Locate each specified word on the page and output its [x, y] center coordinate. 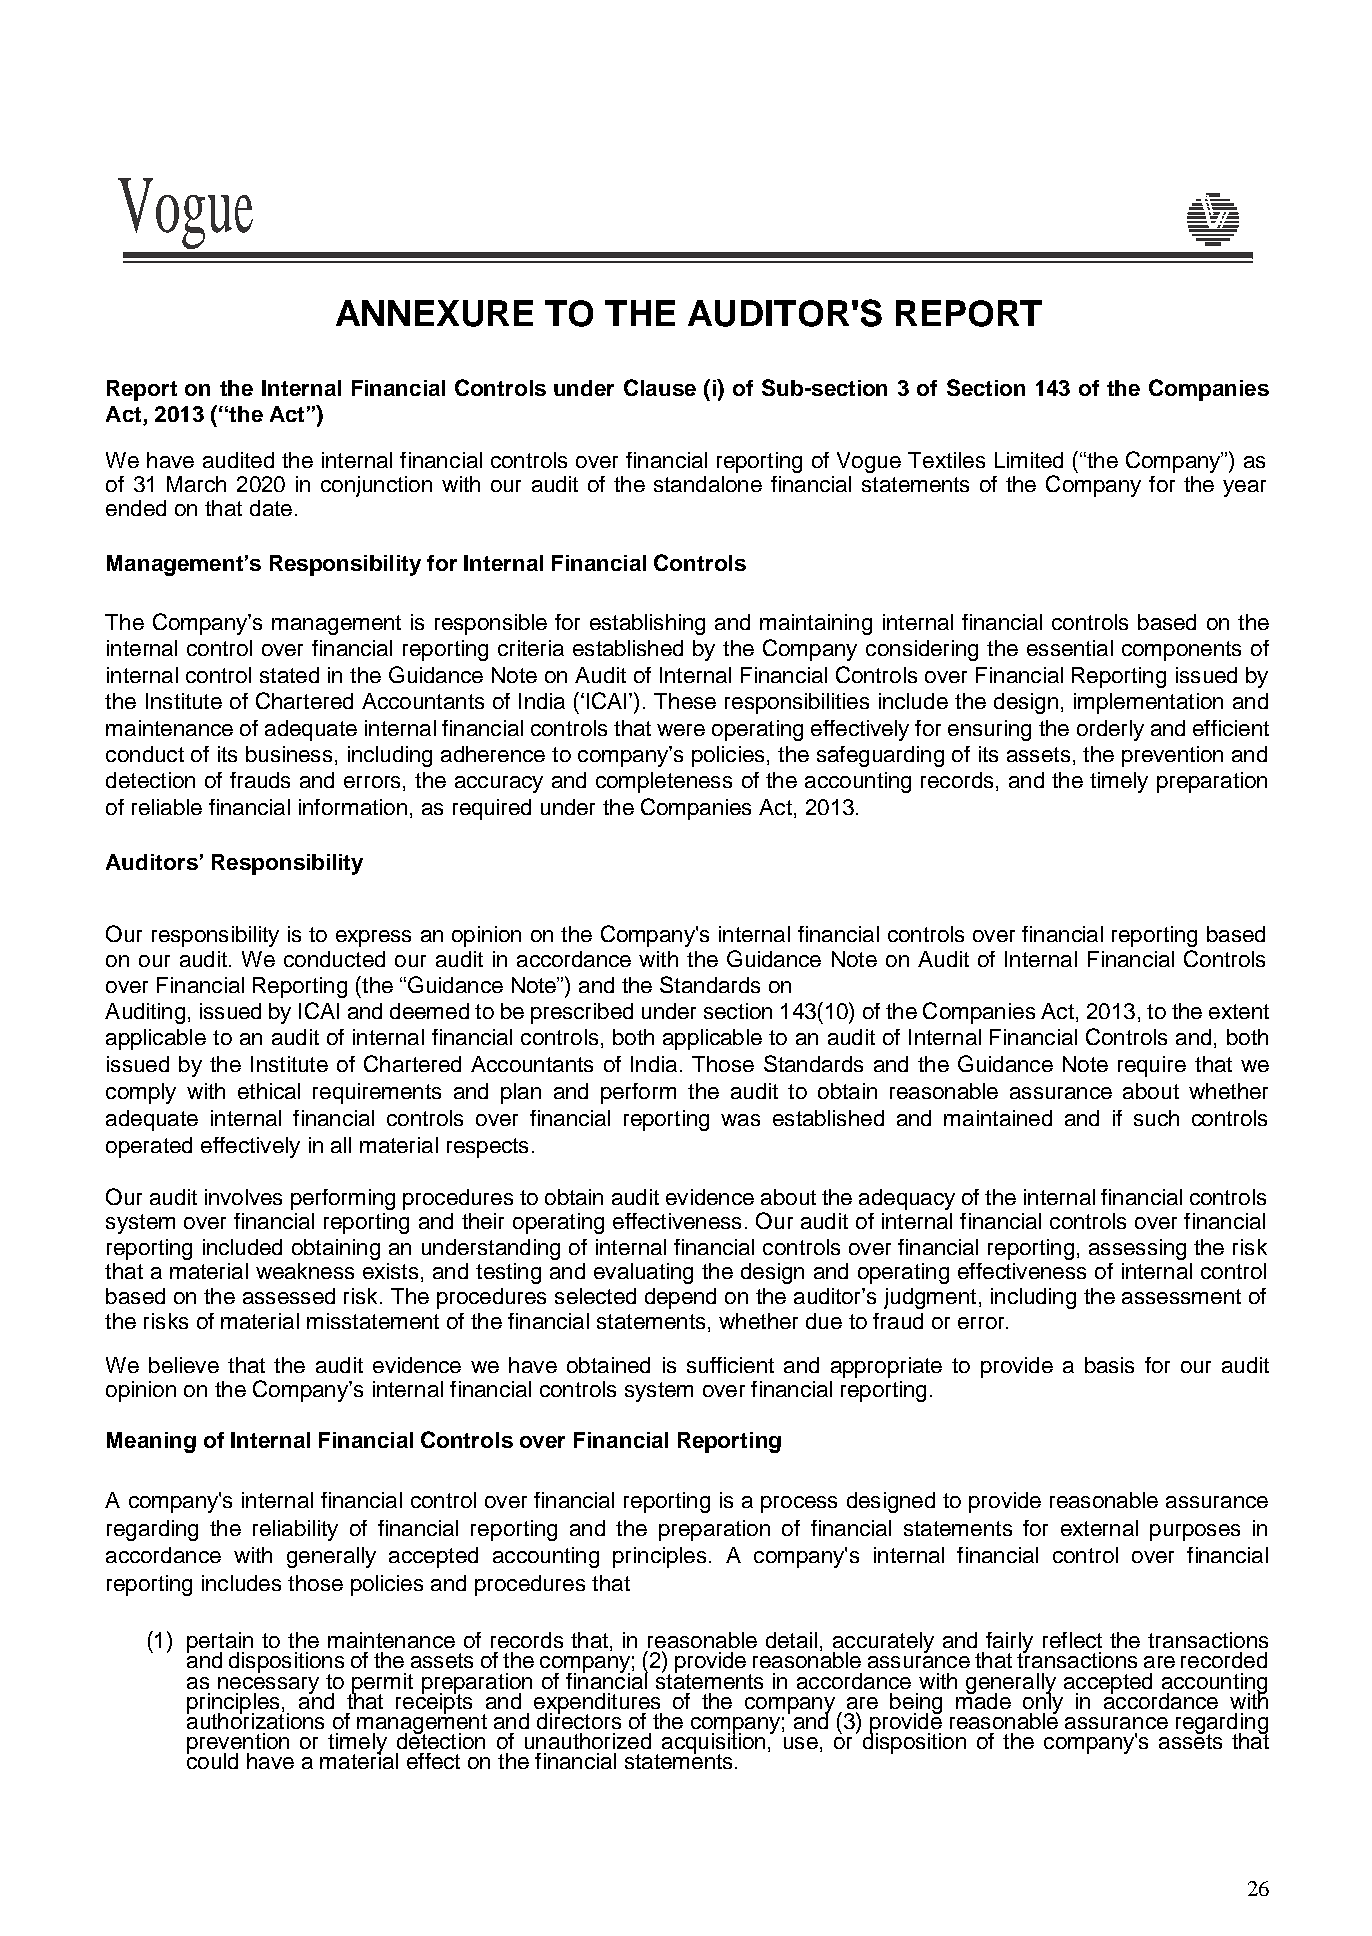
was [740, 1120]
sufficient [730, 1365]
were [681, 730]
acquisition [713, 1743]
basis [1109, 1365]
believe [184, 1365]
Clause [660, 387]
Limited [1029, 460]
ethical [269, 1091]
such [1156, 1118]
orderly [1110, 730]
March [196, 484]
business [289, 754]
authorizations [255, 1719]
